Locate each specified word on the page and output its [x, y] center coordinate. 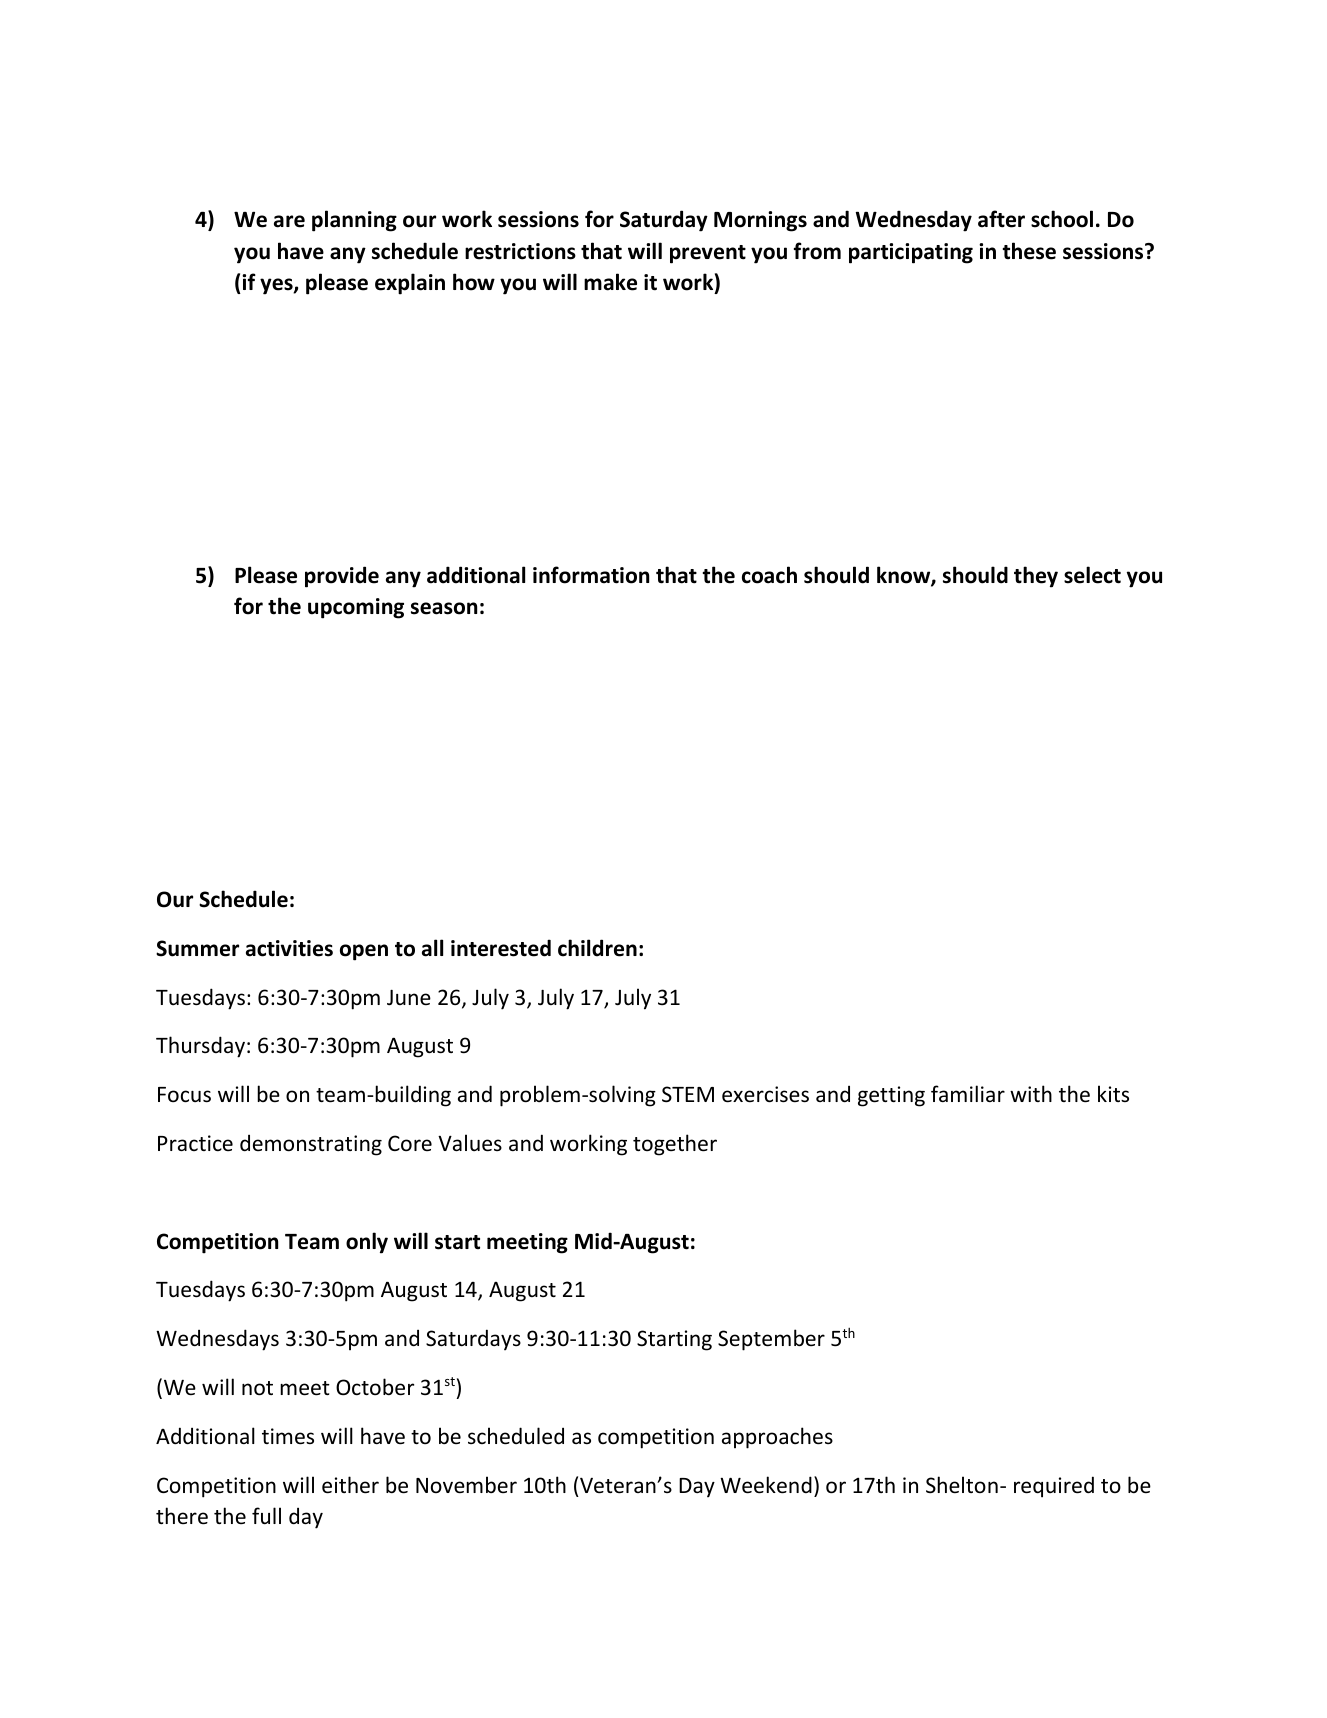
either [350, 1485]
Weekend [766, 1485]
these [1029, 251]
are [289, 221]
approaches [777, 1438]
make [610, 282]
